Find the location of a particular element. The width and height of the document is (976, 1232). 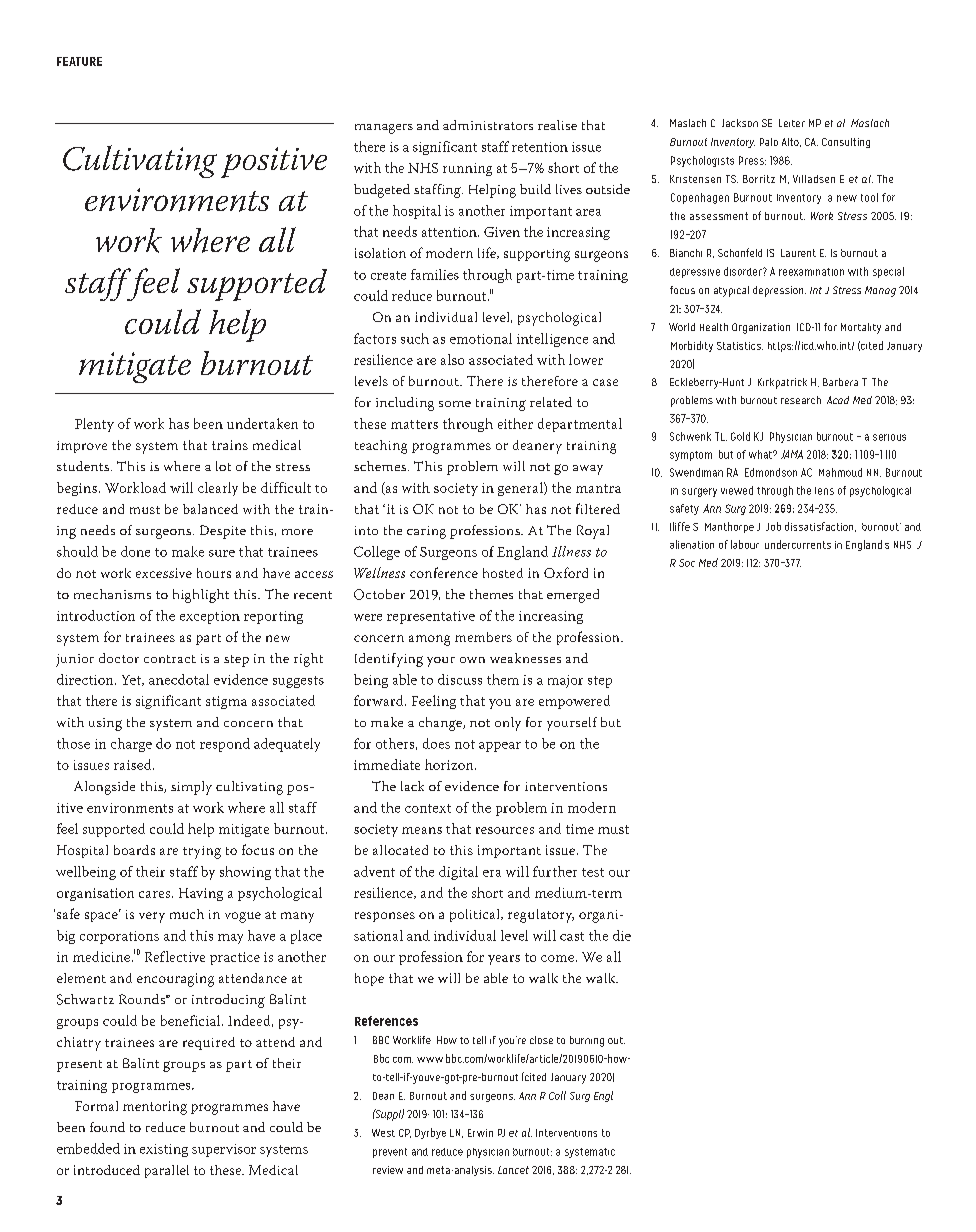

existing is located at coordinates (164, 1150).
